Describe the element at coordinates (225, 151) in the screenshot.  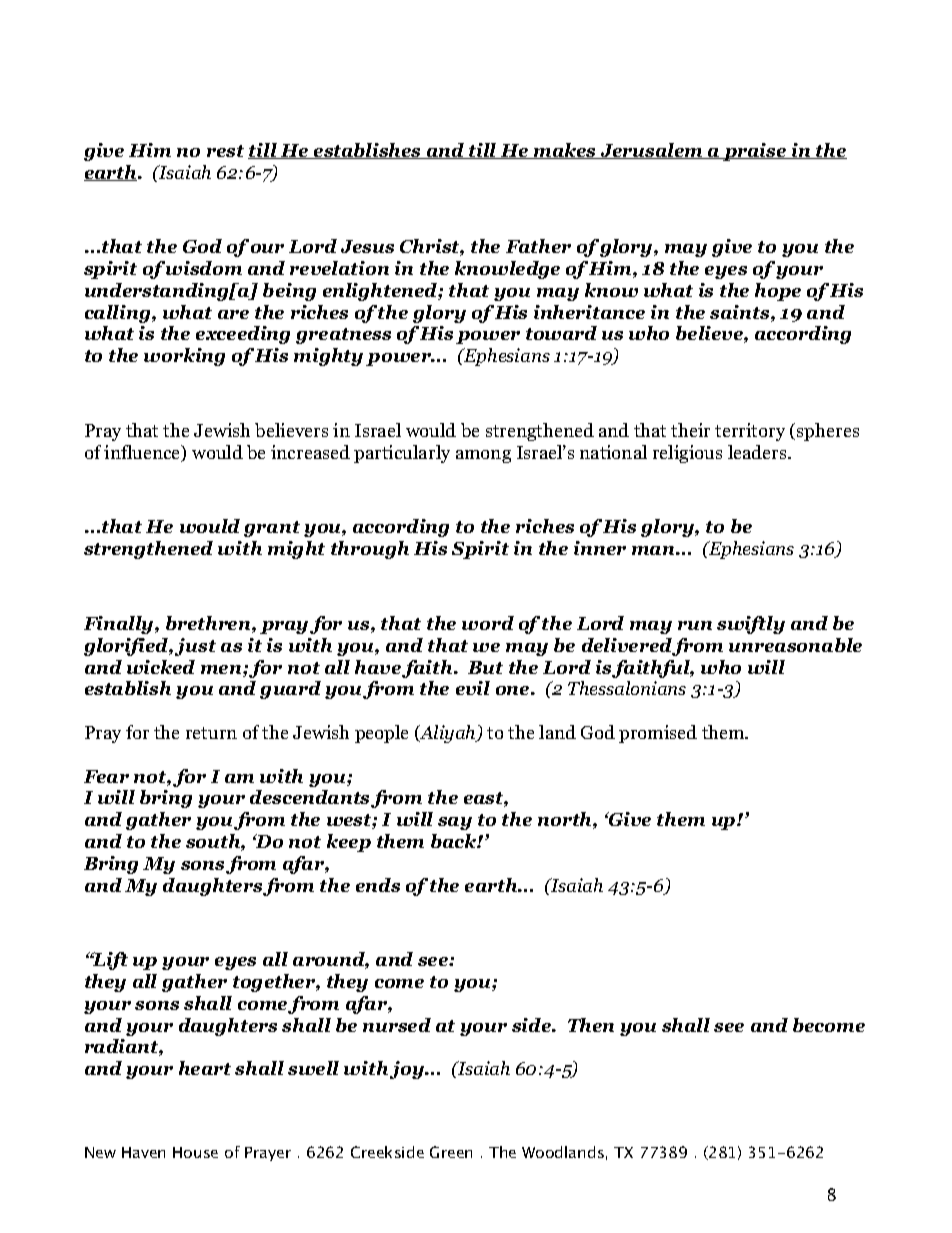
I see `rest` at that location.
